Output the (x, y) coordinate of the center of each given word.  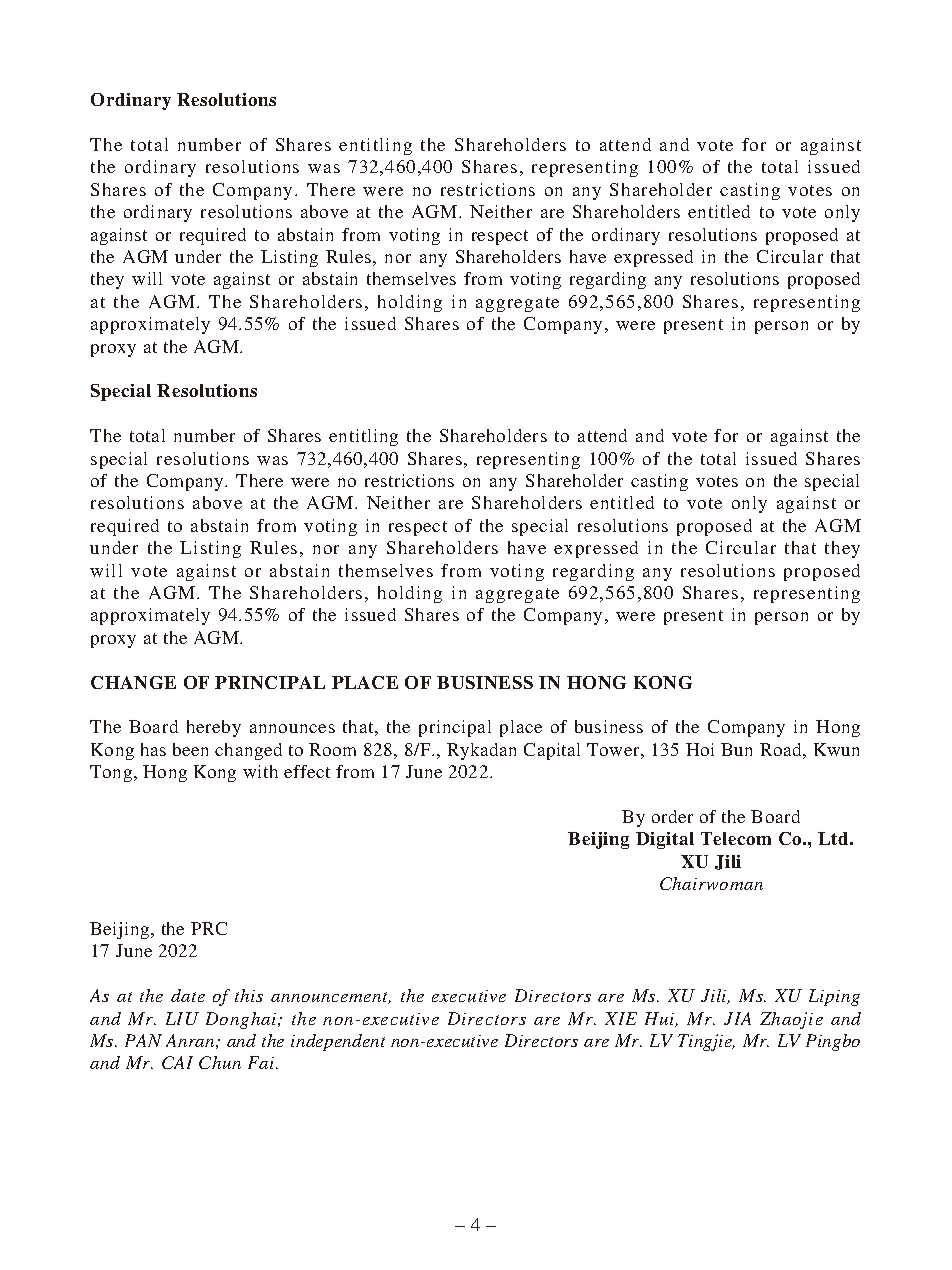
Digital (665, 840)
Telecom (736, 838)
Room (332, 749)
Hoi (700, 749)
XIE (621, 1018)
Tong (112, 773)
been (190, 749)
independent (338, 1042)
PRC (209, 928)
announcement (331, 998)
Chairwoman (711, 883)
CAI (177, 1062)
